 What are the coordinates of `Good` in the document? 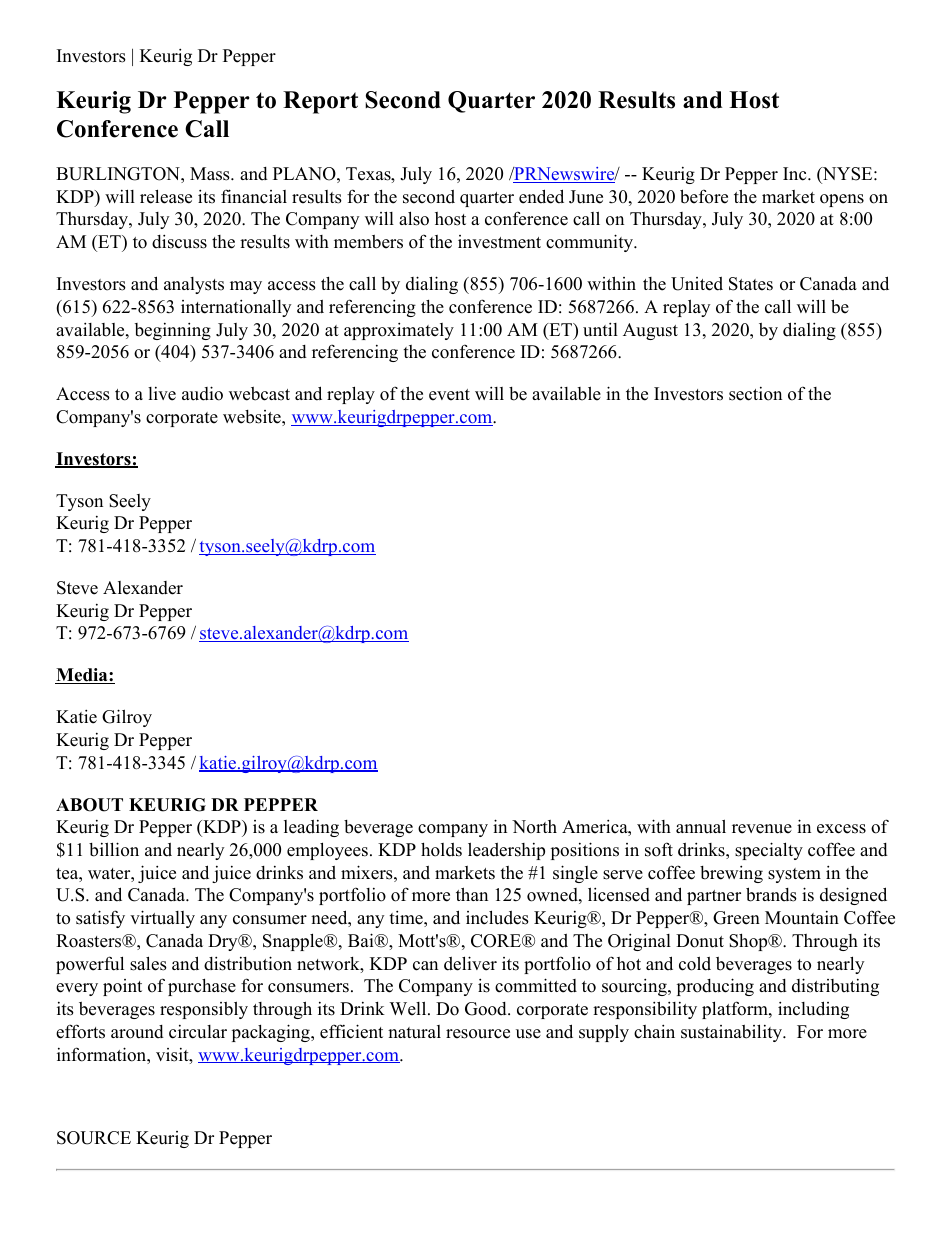 It's located at (487, 1009).
